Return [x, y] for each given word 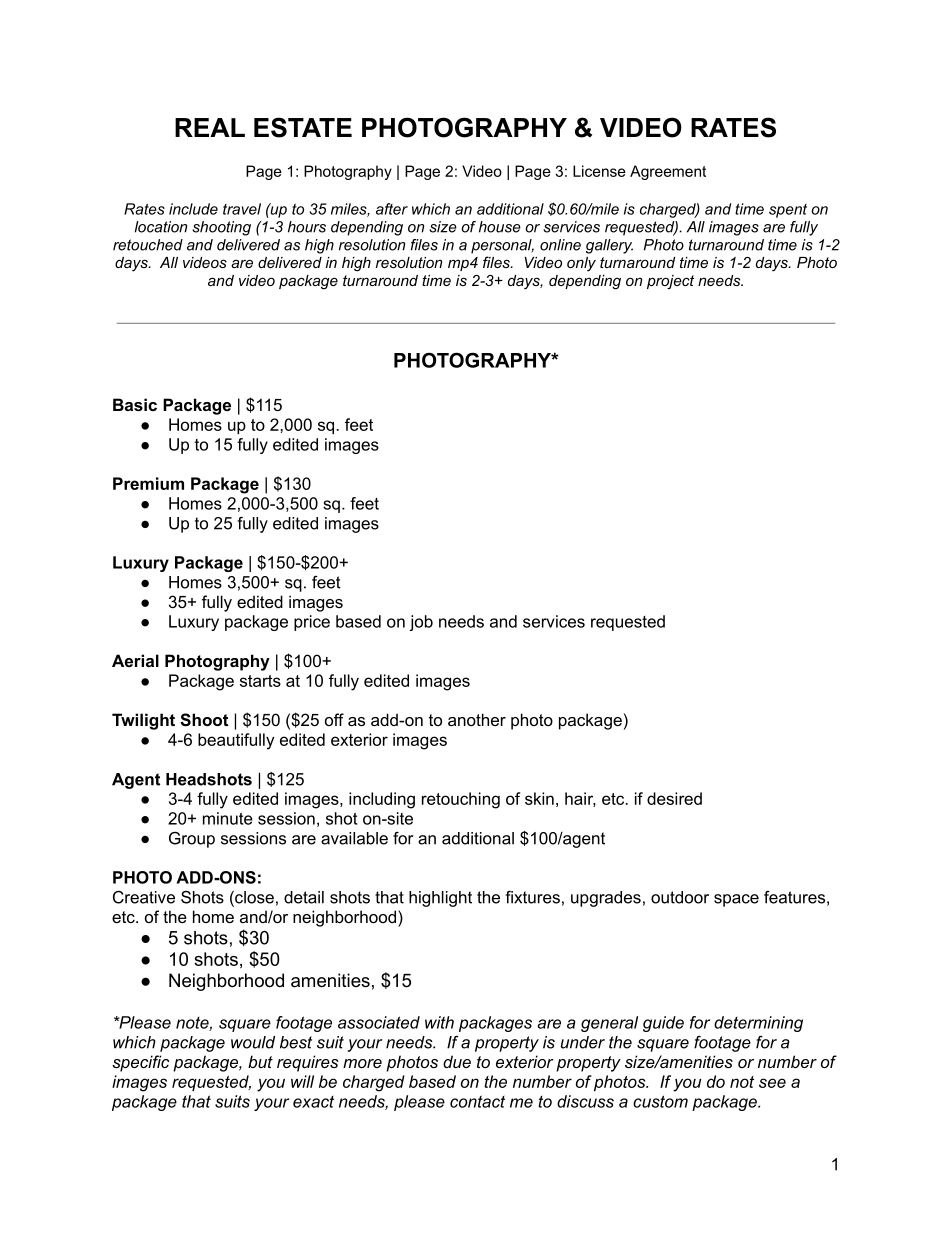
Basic [135, 404]
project [670, 282]
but [260, 1061]
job [421, 623]
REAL [210, 127]
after [392, 209]
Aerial [135, 660]
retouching [461, 800]
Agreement [668, 172]
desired [674, 798]
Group [192, 840]
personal [502, 246]
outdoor [680, 897]
